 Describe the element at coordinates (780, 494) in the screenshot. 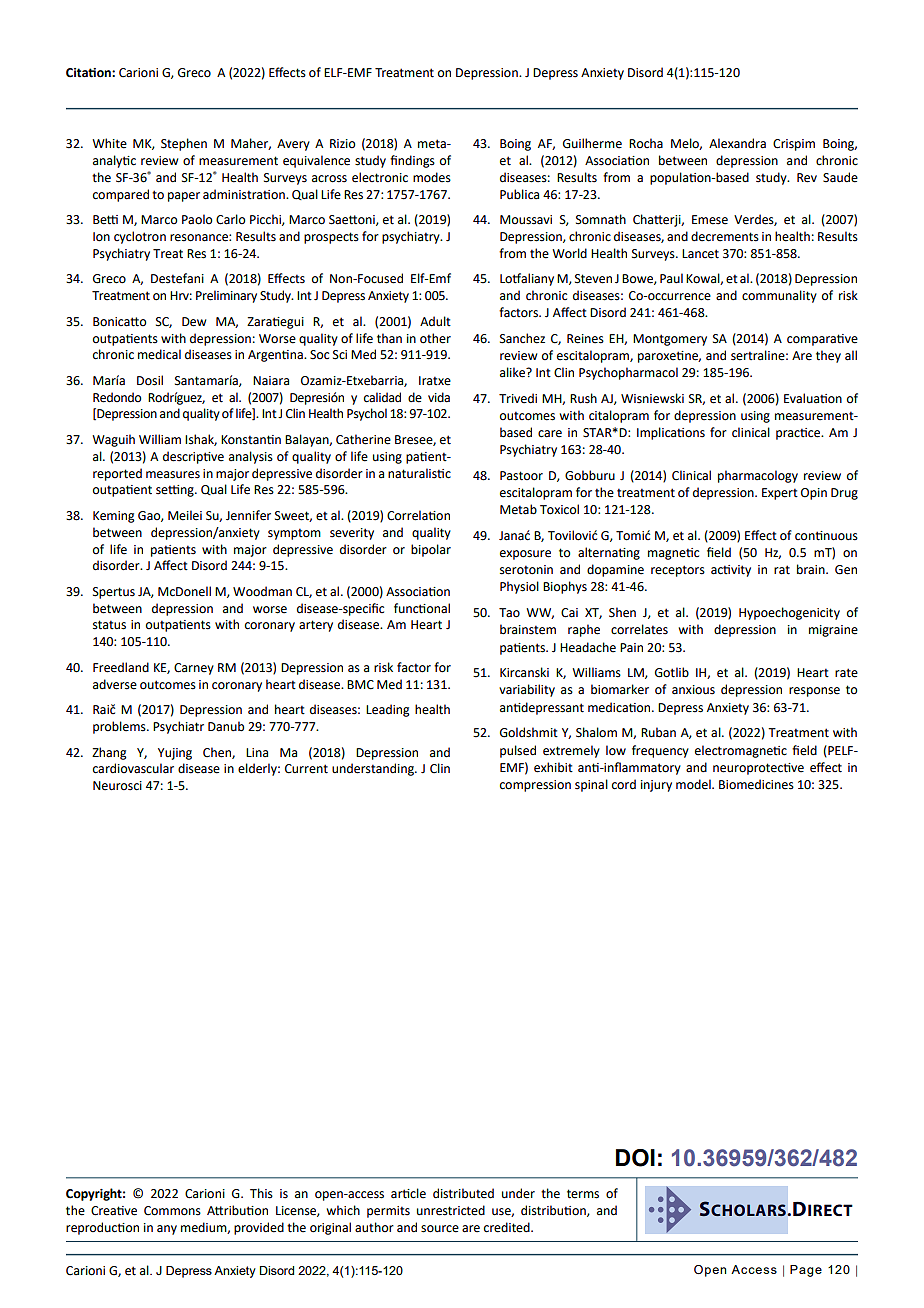

I see `Expert` at that location.
